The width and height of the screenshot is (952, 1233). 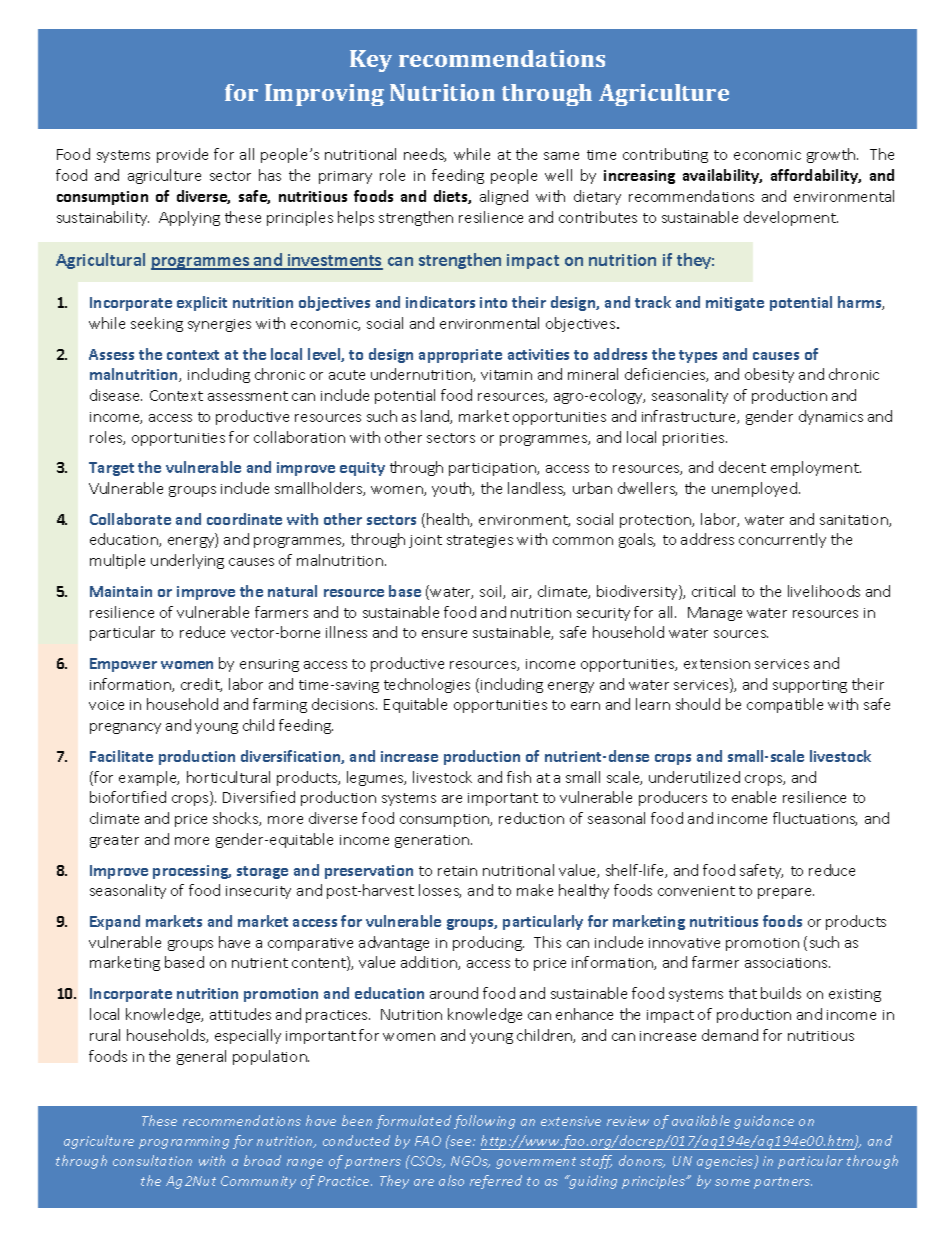 What do you see at coordinates (484, 1122) in the screenshot?
I see `following` at bounding box center [484, 1122].
